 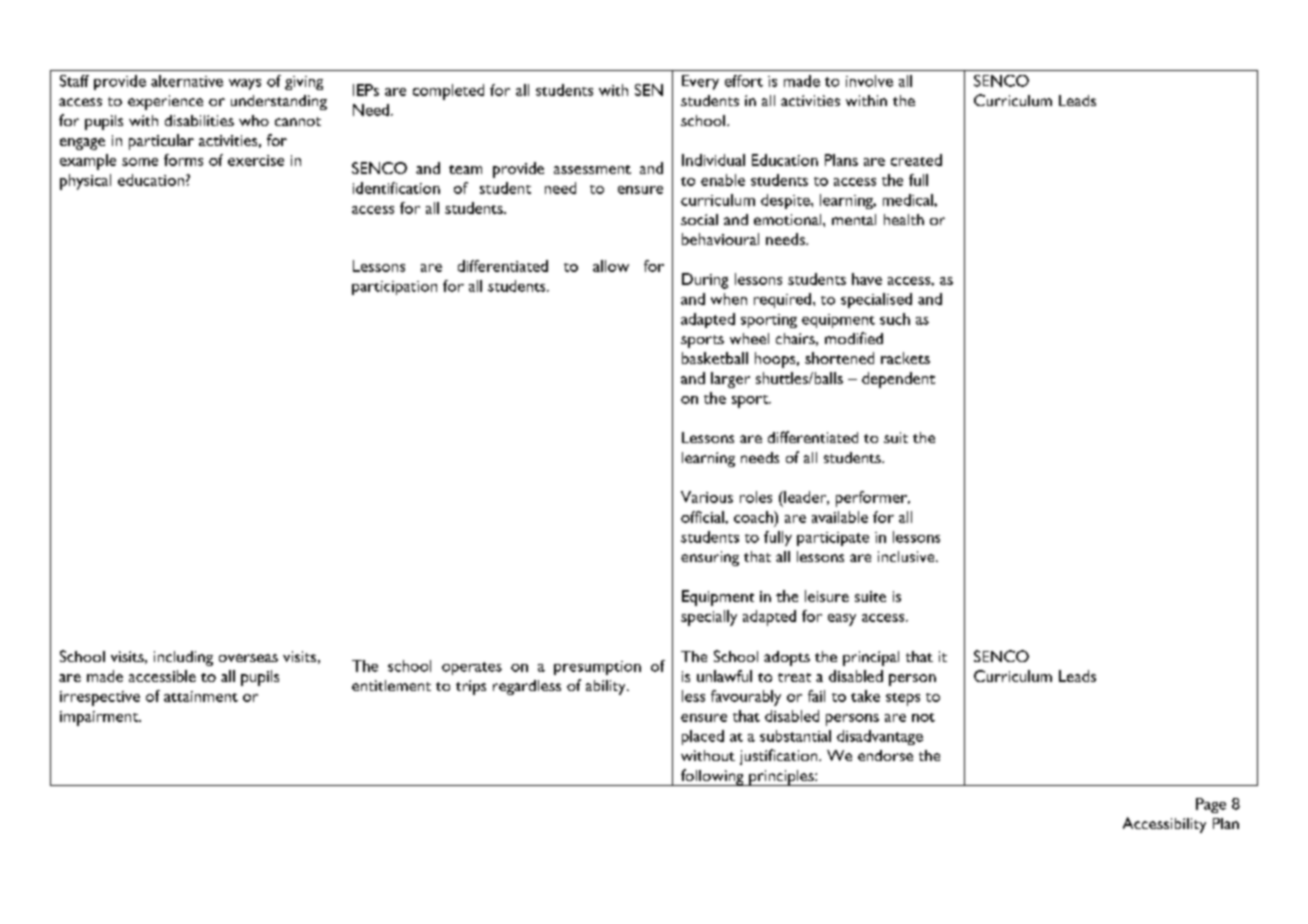 I want to click on impairment, so click(x=100, y=718).
